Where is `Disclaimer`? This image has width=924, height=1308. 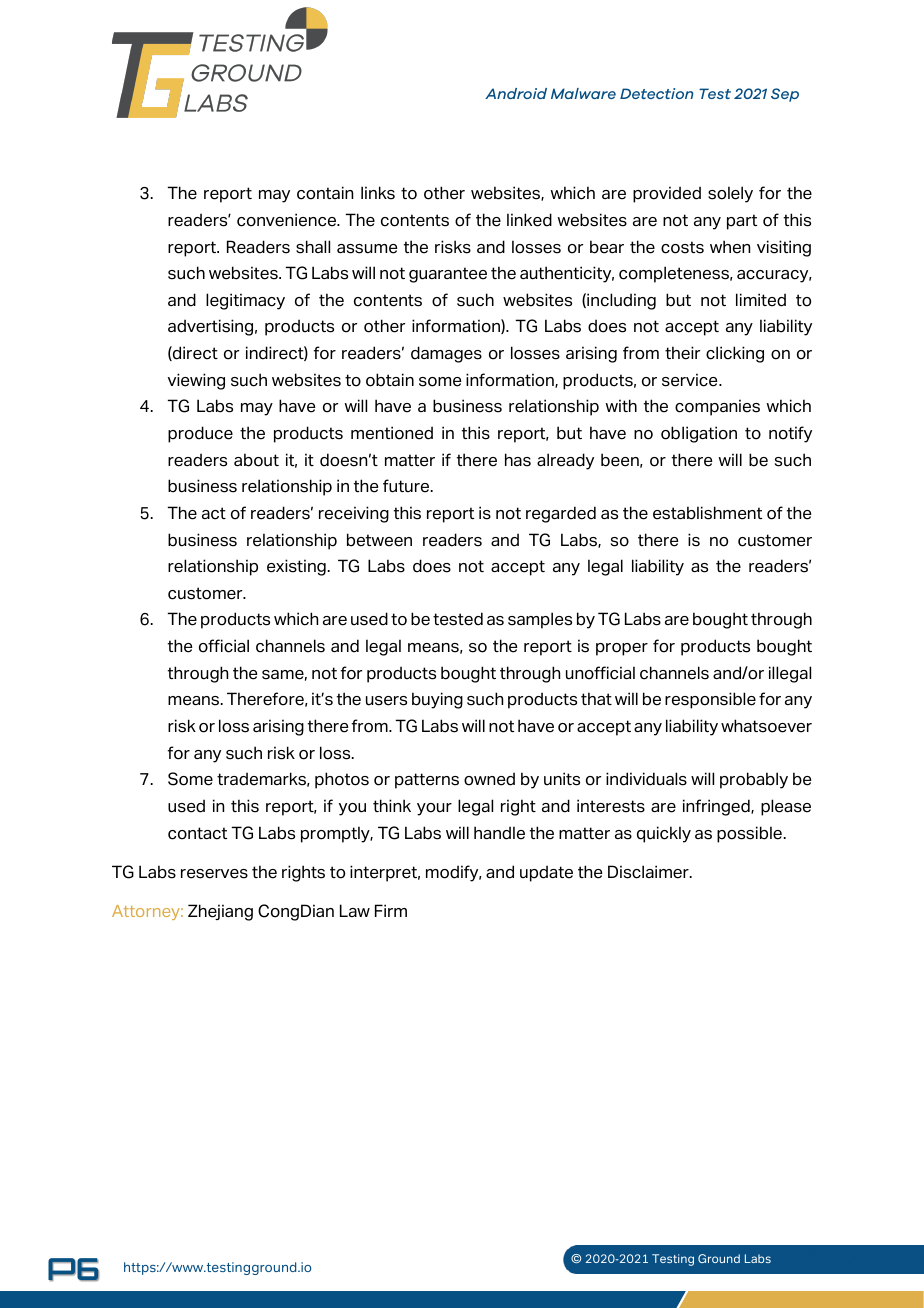
Disclaimer is located at coordinates (649, 872).
